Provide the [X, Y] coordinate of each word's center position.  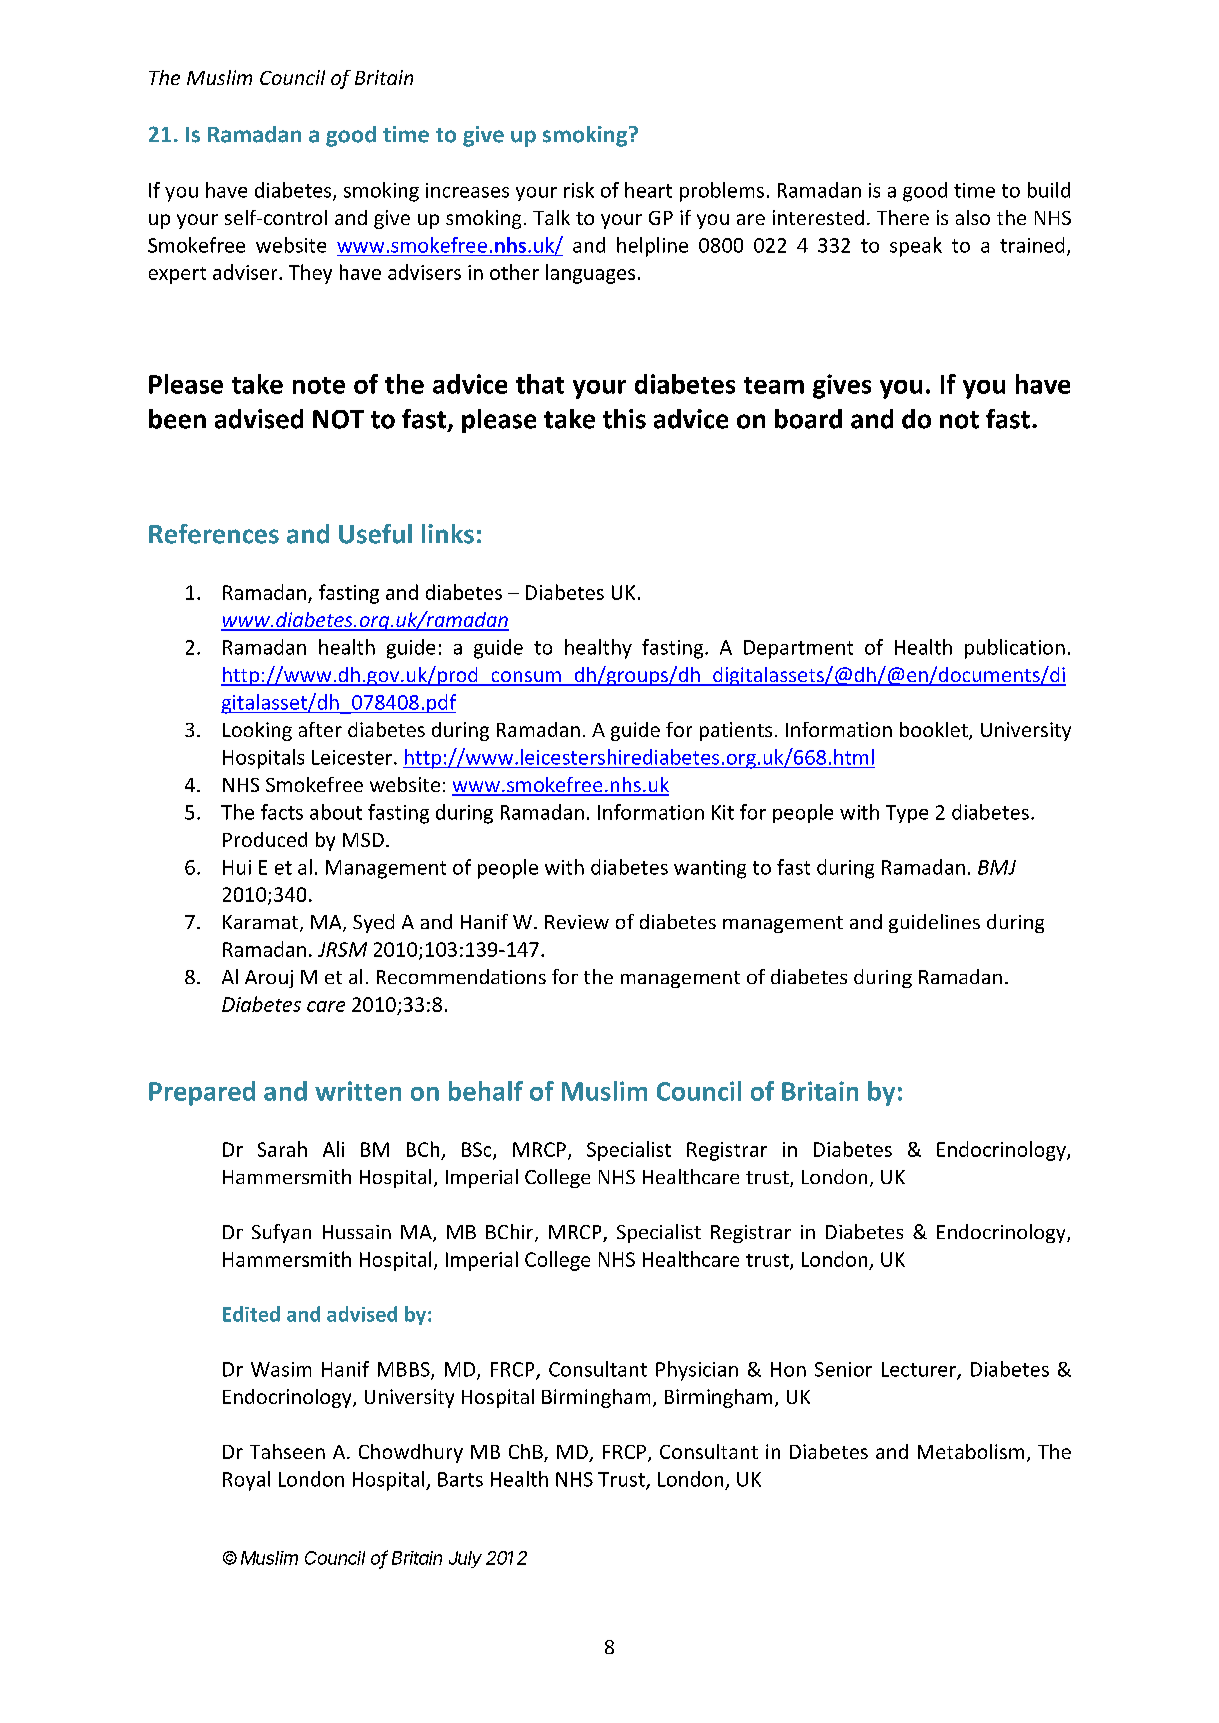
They [310, 274]
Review [577, 922]
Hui [237, 867]
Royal [246, 1481]
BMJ [997, 867]
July [465, 1559]
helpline [652, 247]
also [973, 217]
